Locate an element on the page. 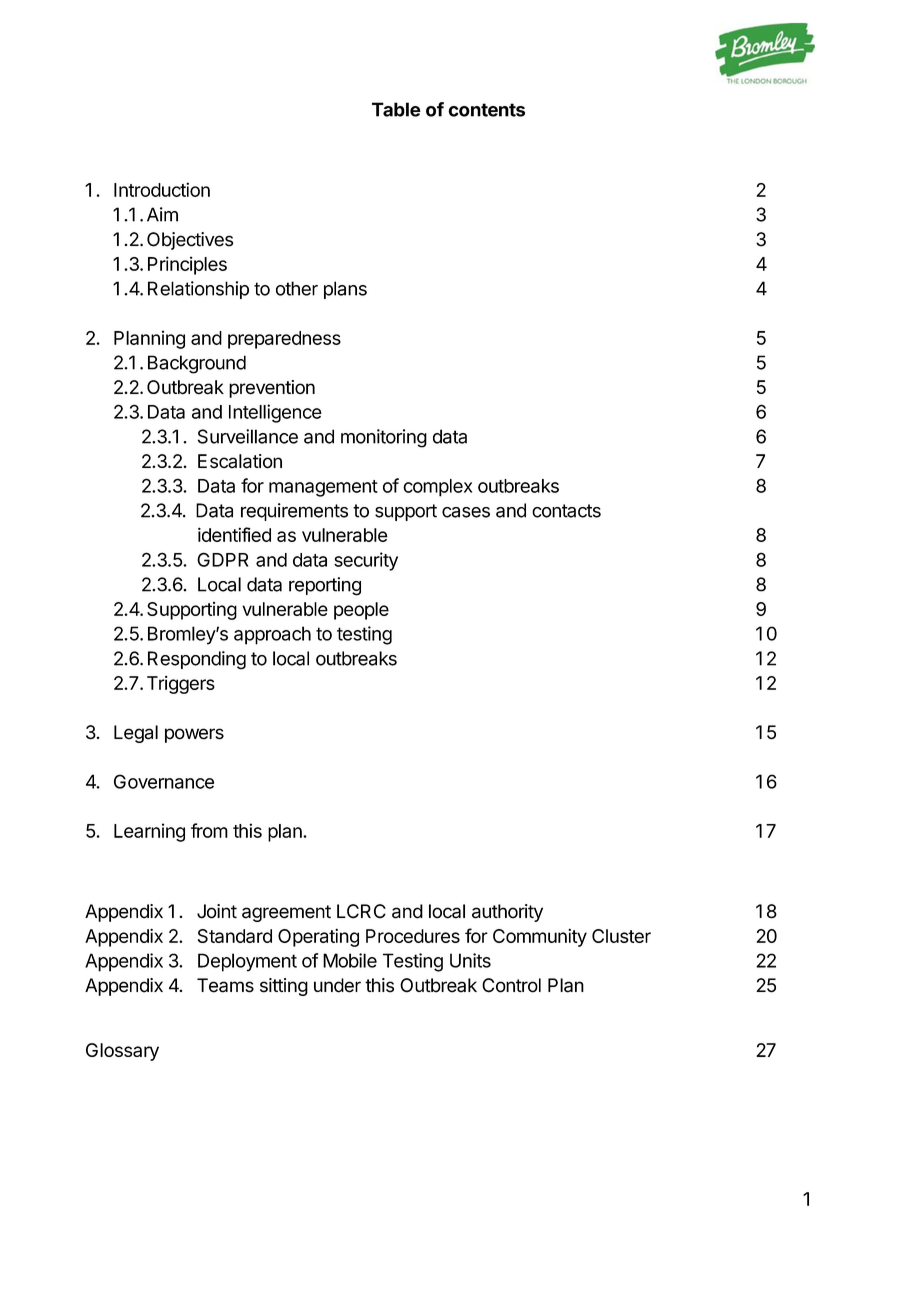  preparedness is located at coordinates (284, 340).
